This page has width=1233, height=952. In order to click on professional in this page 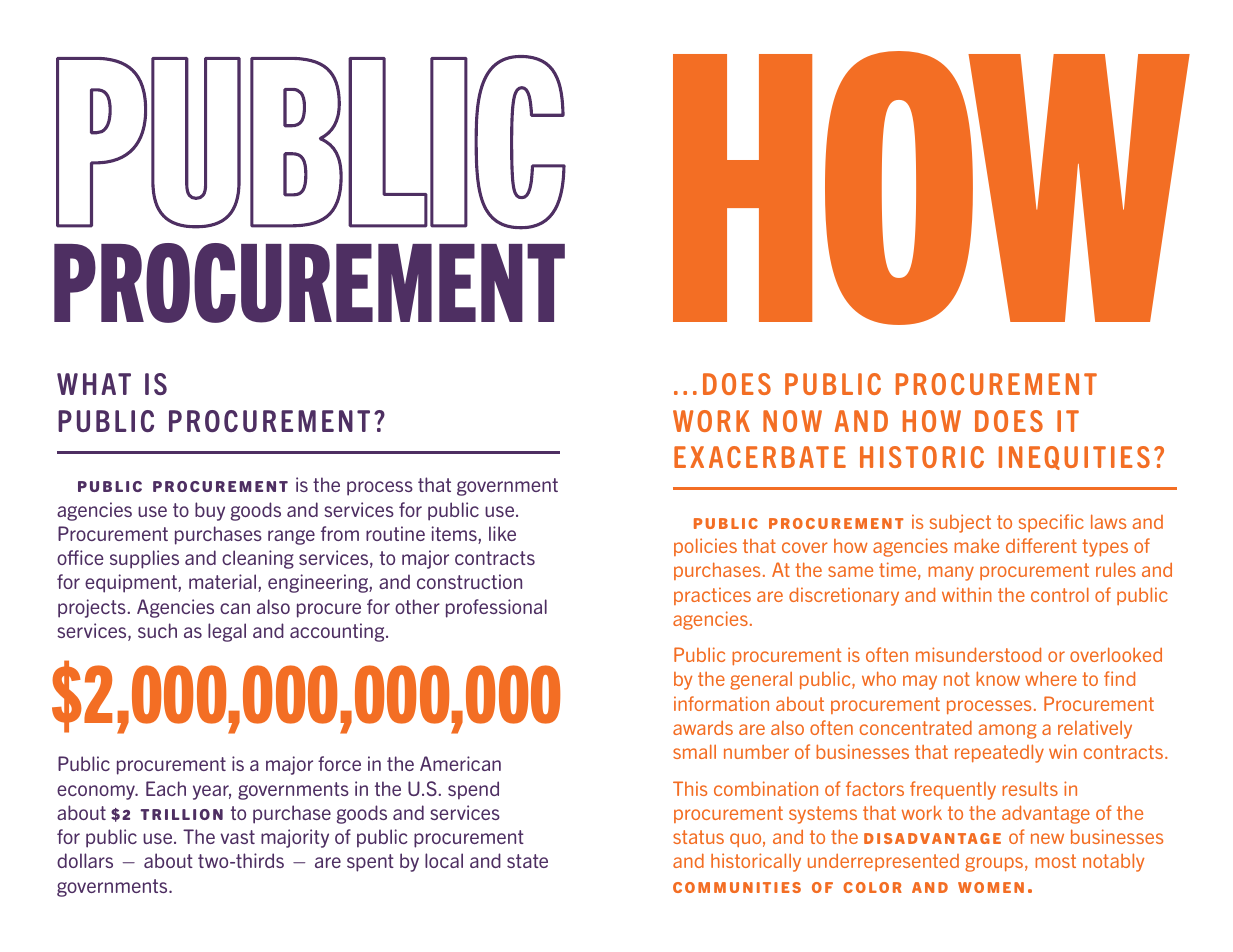, I will do `click(496, 608)`.
